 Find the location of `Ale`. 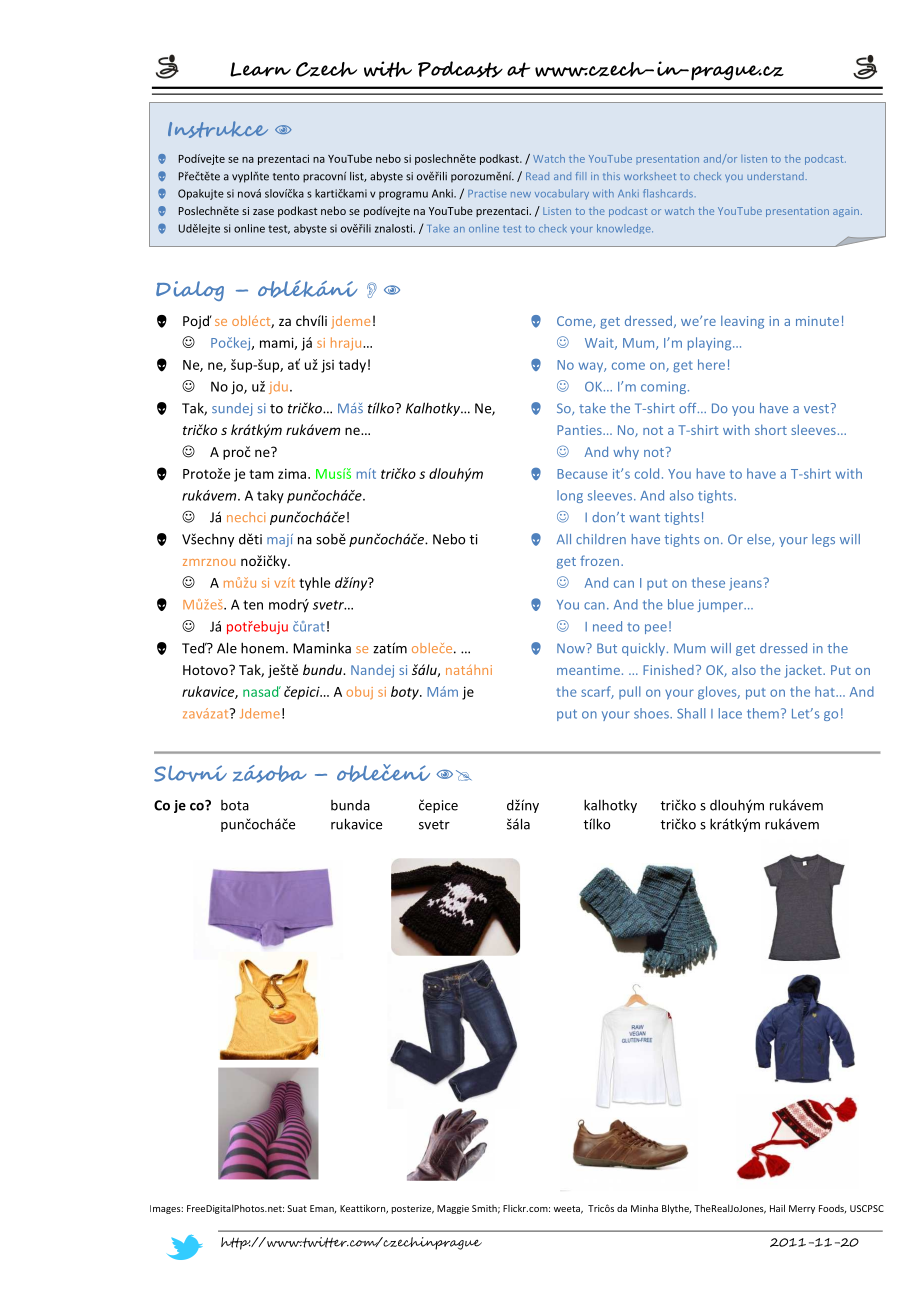

Ale is located at coordinates (227, 648).
